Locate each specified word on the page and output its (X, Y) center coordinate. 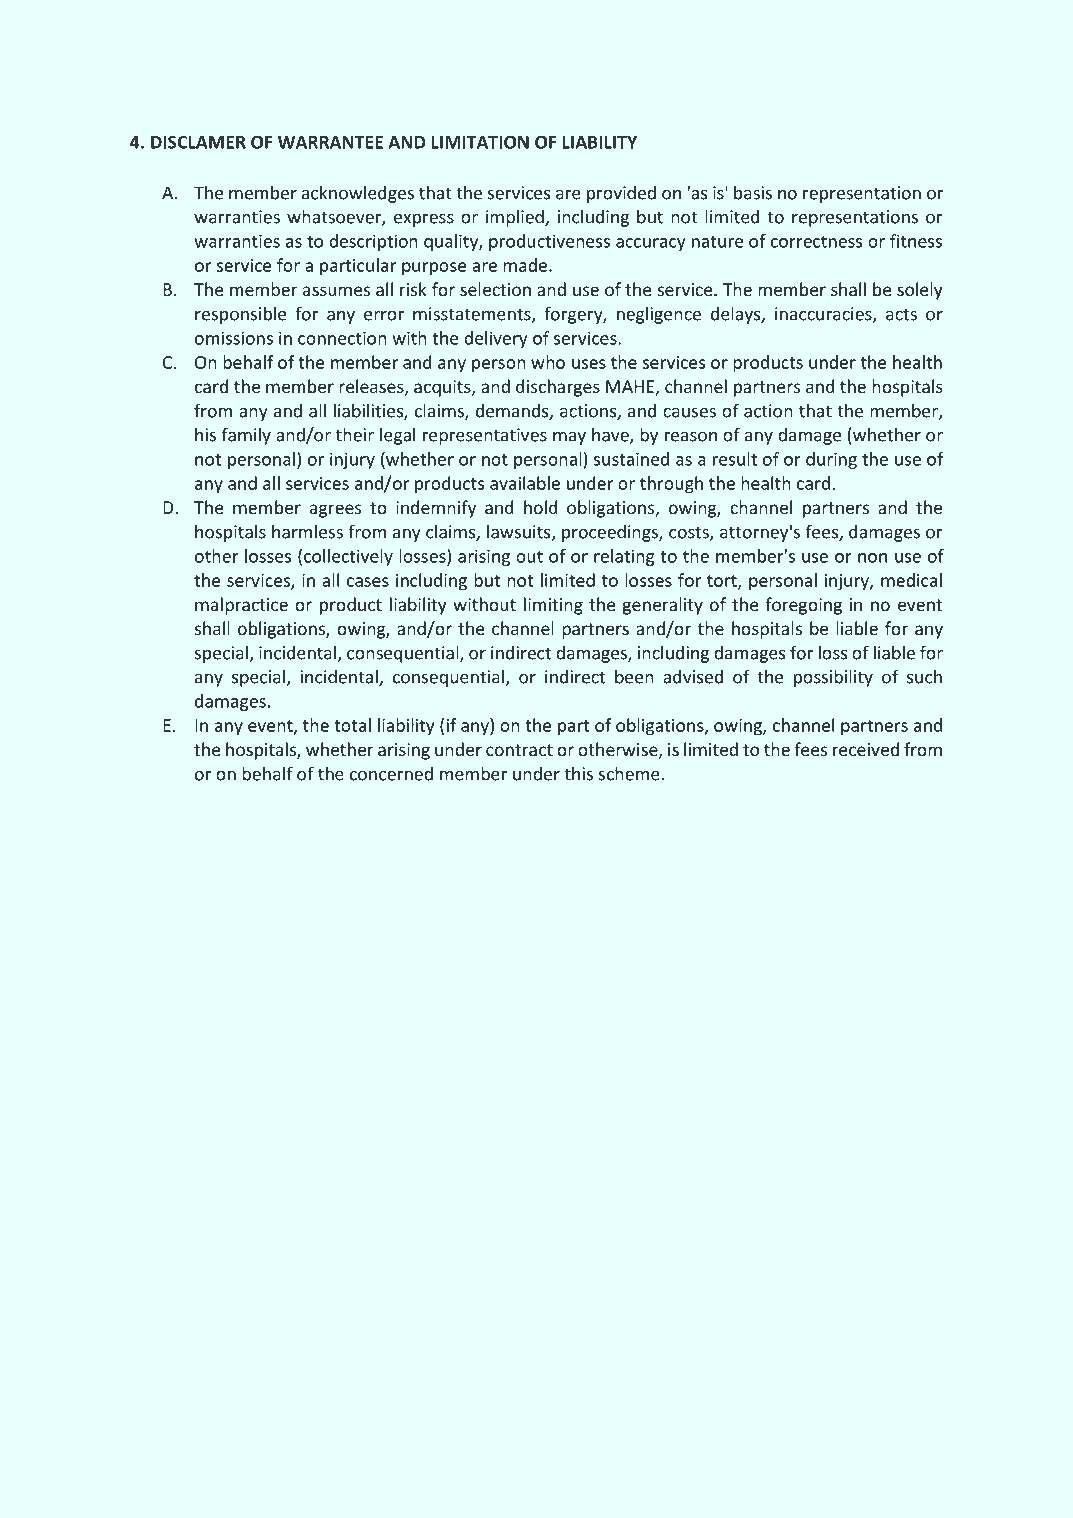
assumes (336, 291)
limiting (553, 606)
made (525, 265)
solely (920, 291)
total (352, 725)
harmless (307, 531)
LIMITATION (480, 142)
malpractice (241, 606)
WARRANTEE (330, 142)
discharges (558, 388)
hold (541, 507)
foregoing (803, 606)
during (831, 460)
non (872, 558)
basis (753, 192)
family (246, 436)
